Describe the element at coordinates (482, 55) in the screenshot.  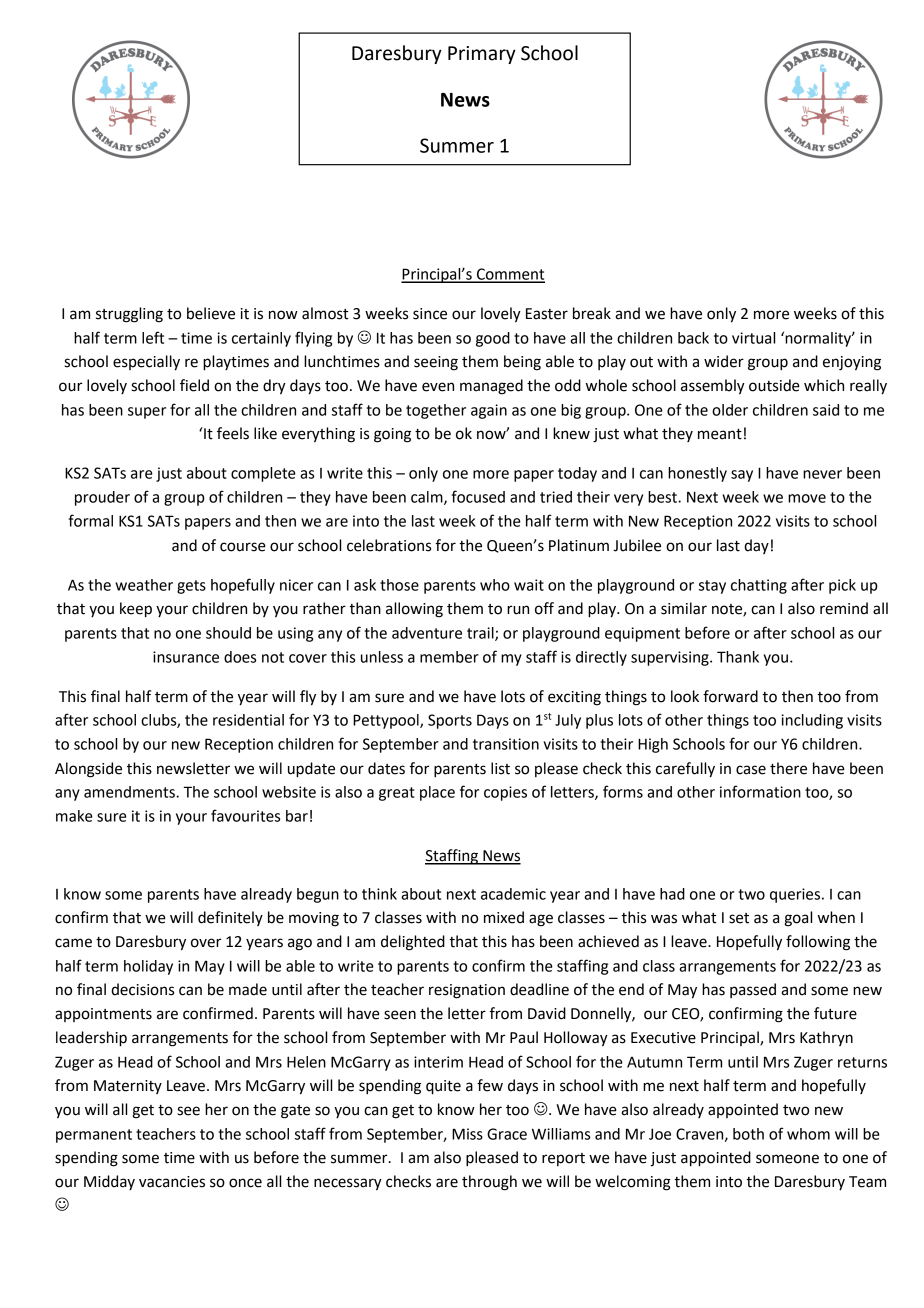
I see `Primary` at that location.
